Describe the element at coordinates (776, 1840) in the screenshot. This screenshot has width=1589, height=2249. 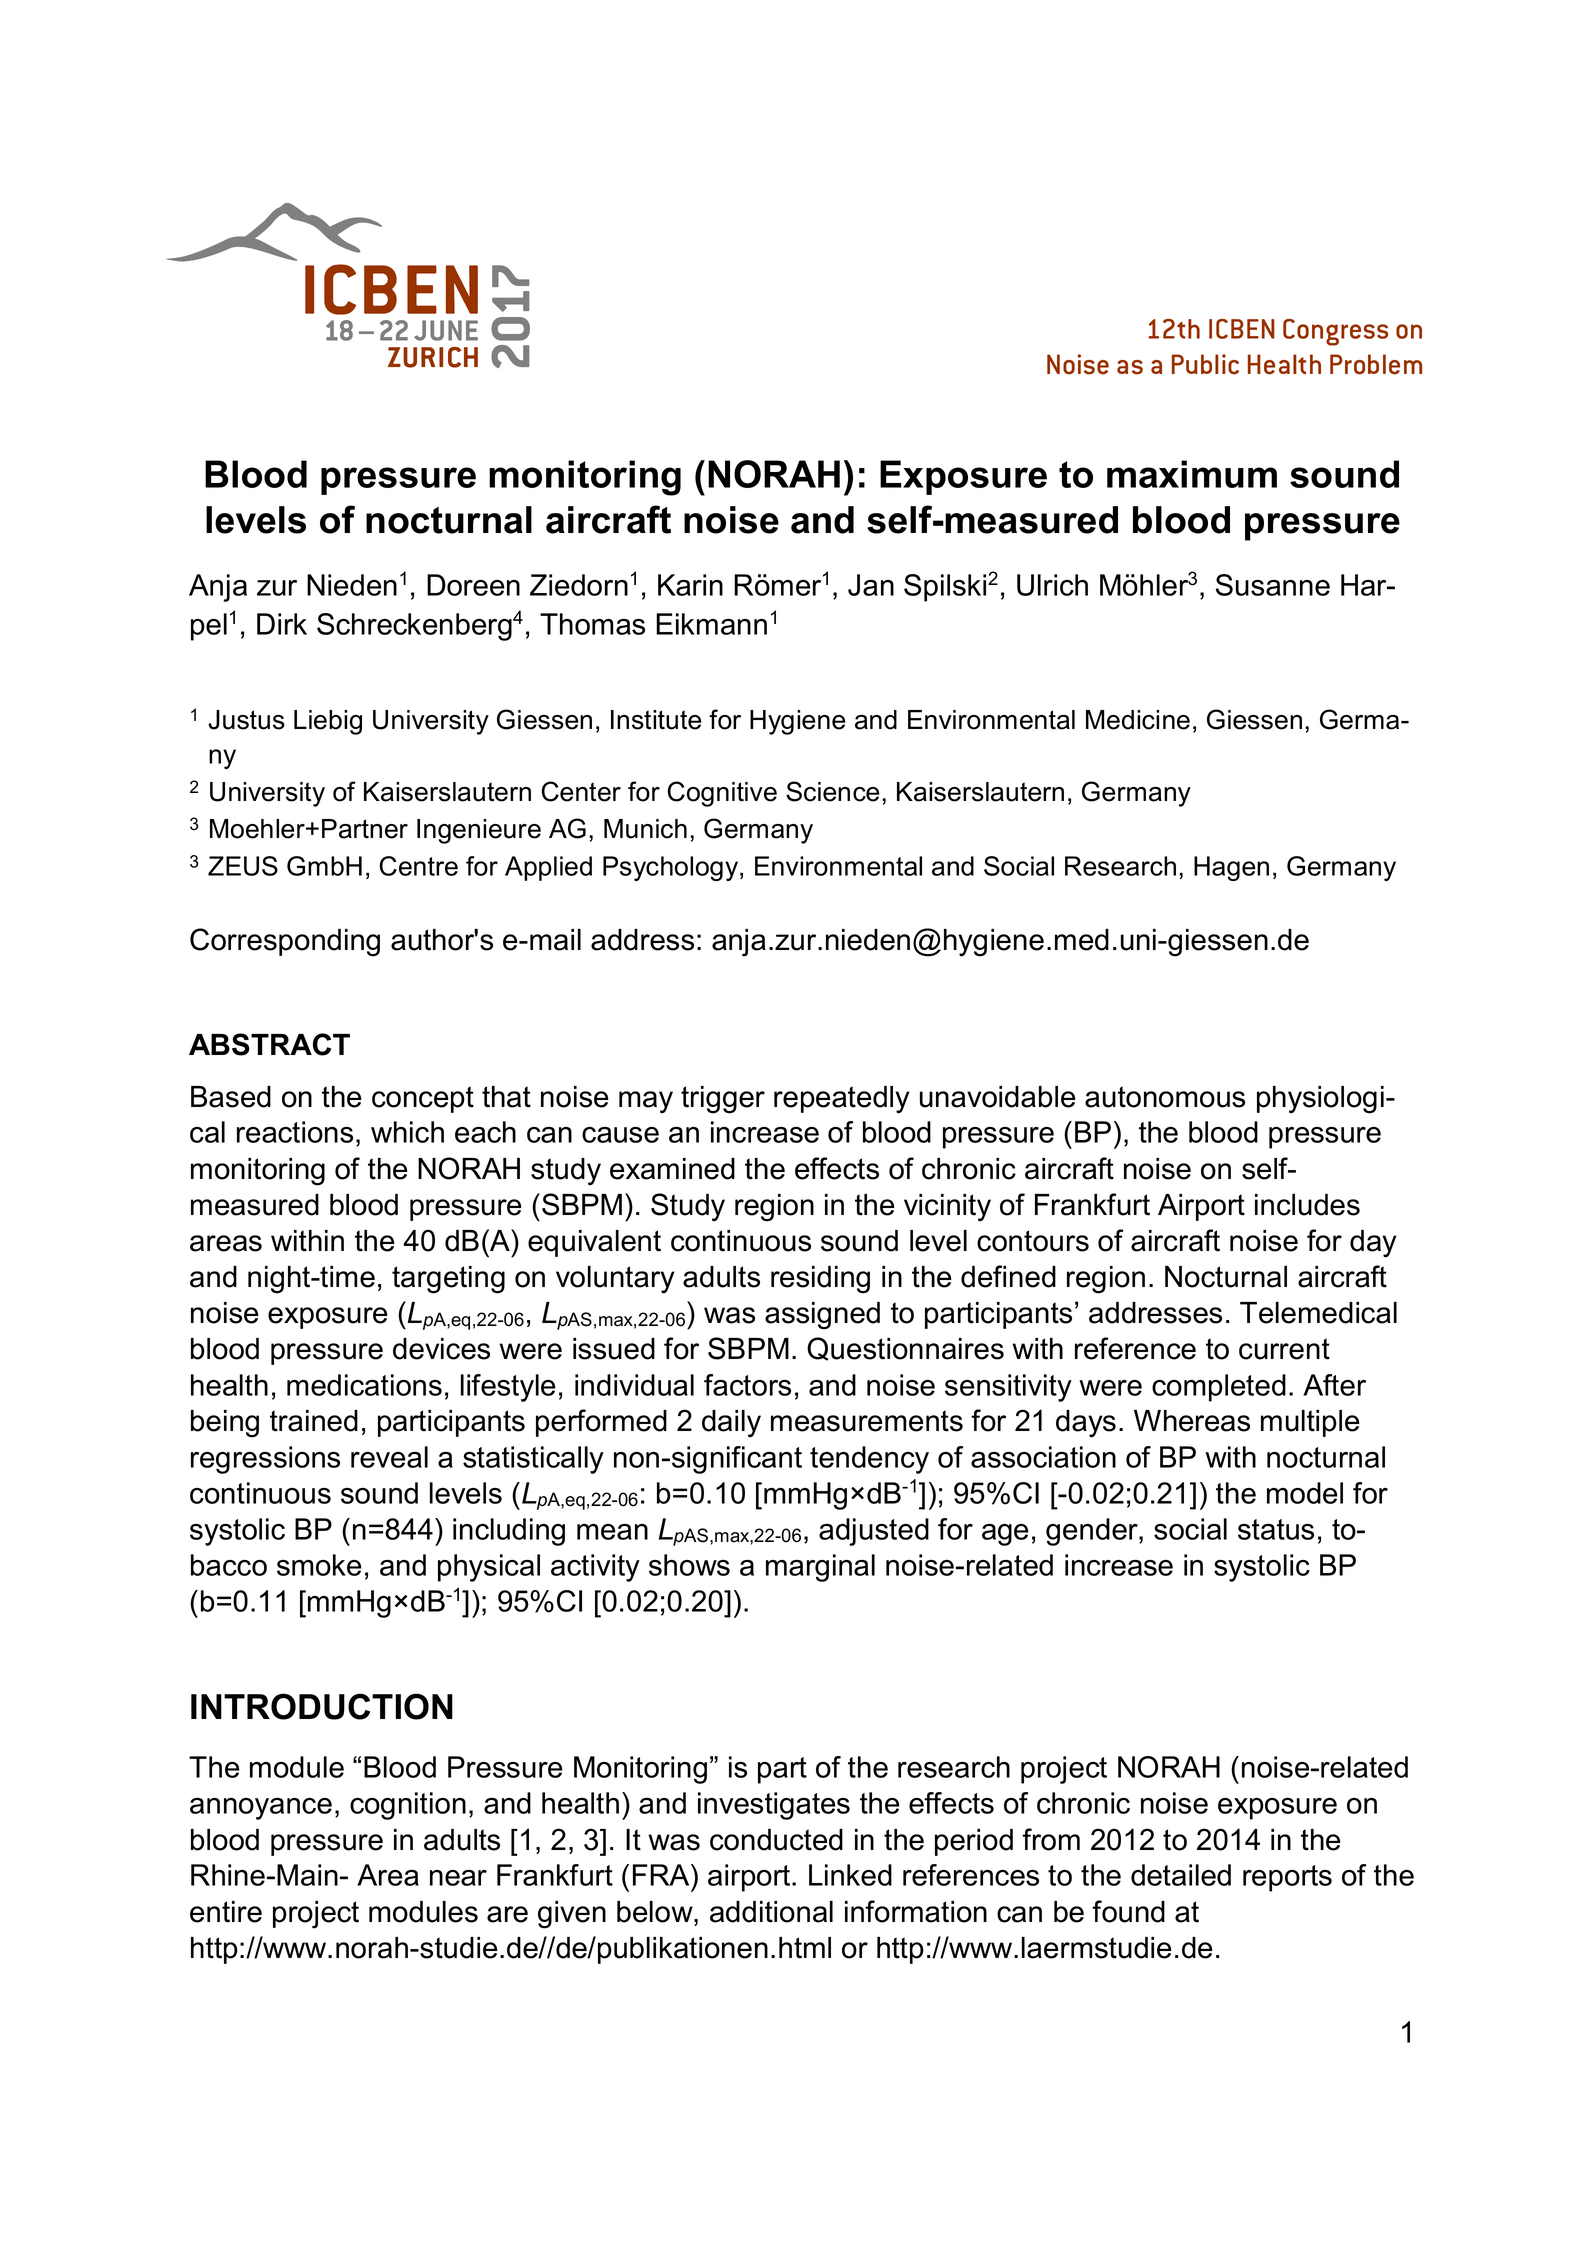
I see `conducted` at that location.
